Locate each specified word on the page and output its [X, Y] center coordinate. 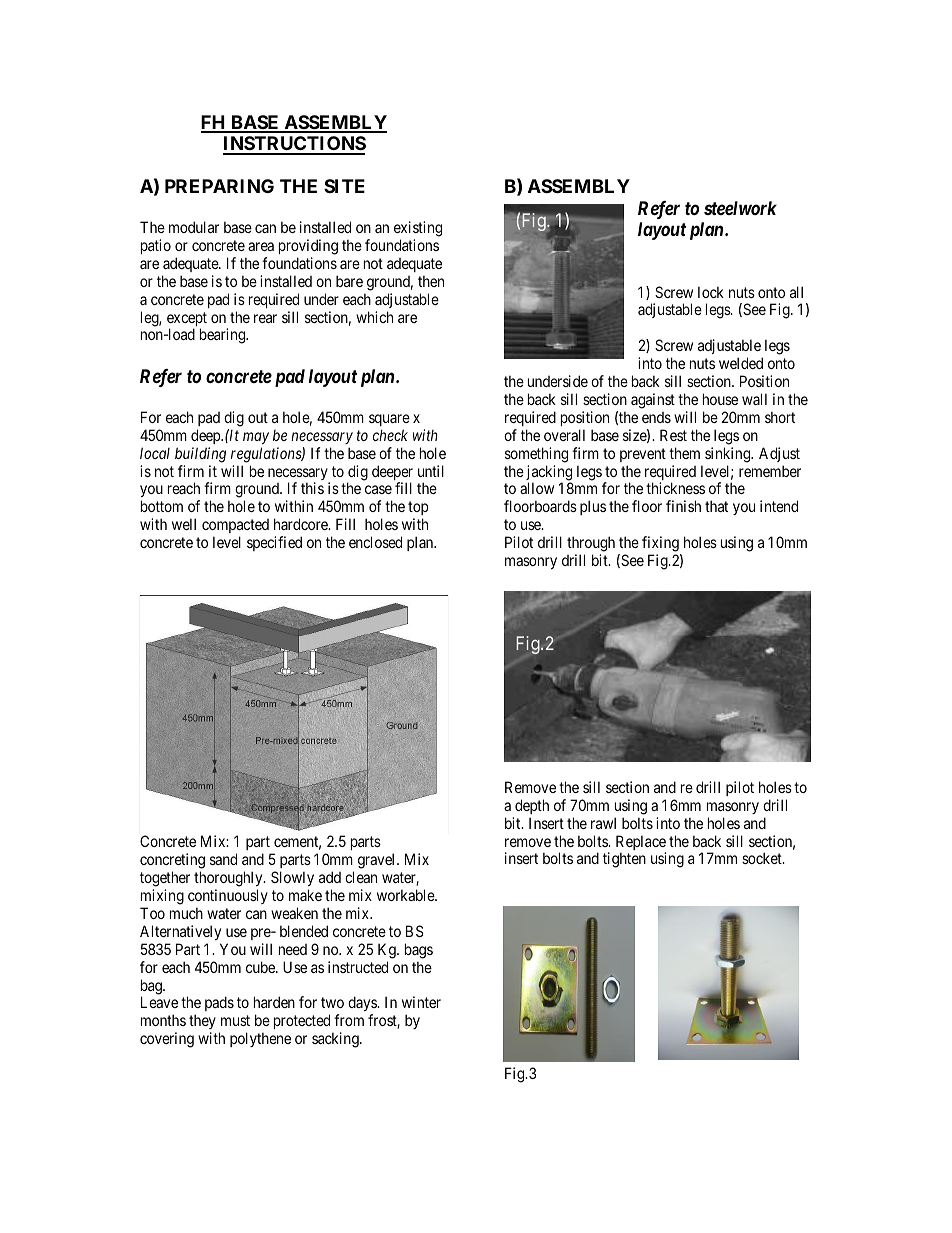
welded [741, 363]
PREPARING [219, 186]
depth [532, 806]
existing [418, 229]
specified [274, 543]
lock [711, 292]
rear [265, 318]
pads [219, 1003]
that [716, 506]
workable [406, 895]
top [418, 510]
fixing [660, 544]
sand [223, 859]
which [374, 317]
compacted [235, 528]
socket [763, 858]
